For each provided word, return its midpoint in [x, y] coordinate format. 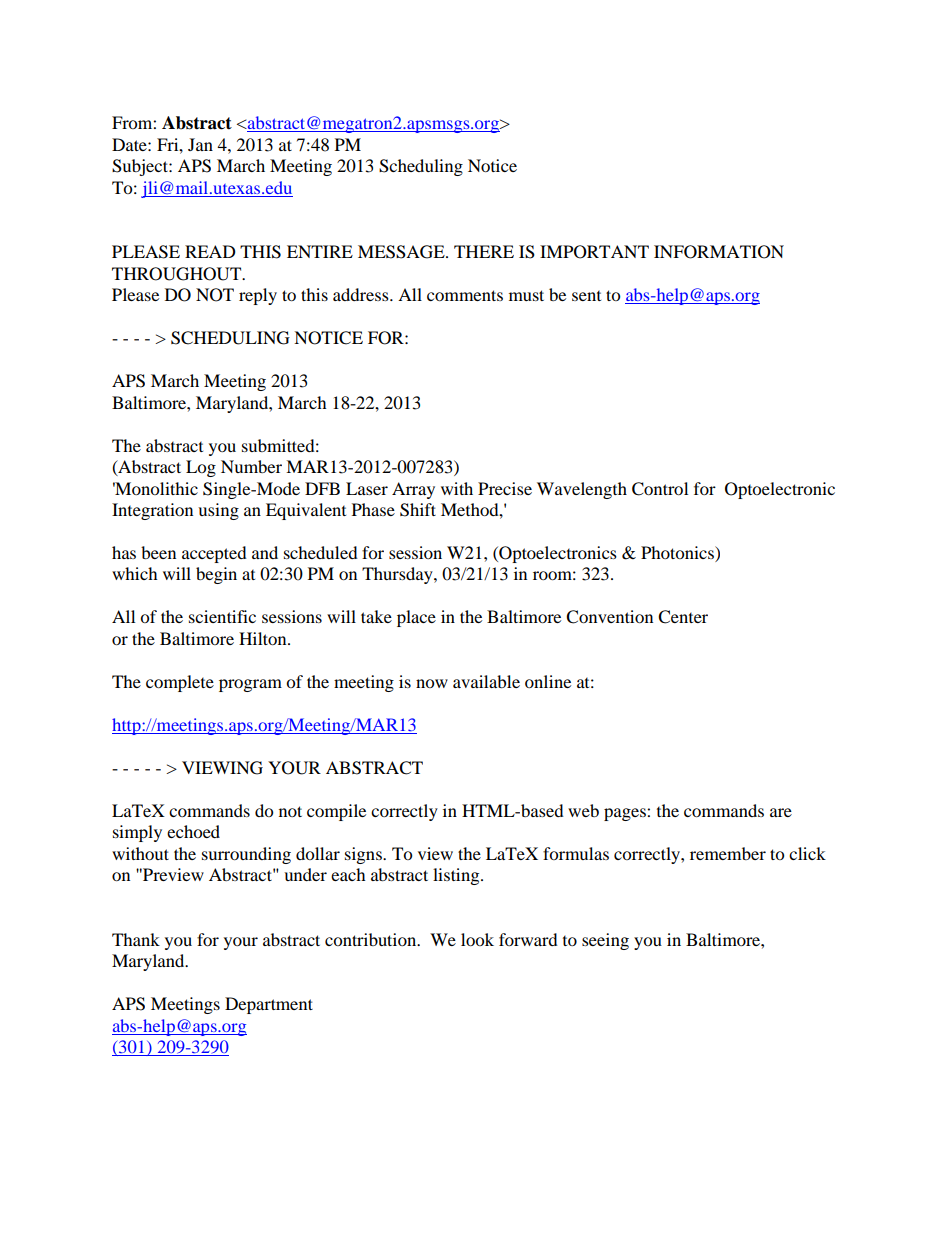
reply [258, 296]
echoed [193, 831]
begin [216, 575]
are [781, 812]
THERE [484, 251]
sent [586, 296]
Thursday [398, 575]
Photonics [678, 554]
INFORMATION [719, 252]
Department [269, 1005]
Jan [200, 144]
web [583, 810]
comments [465, 295]
